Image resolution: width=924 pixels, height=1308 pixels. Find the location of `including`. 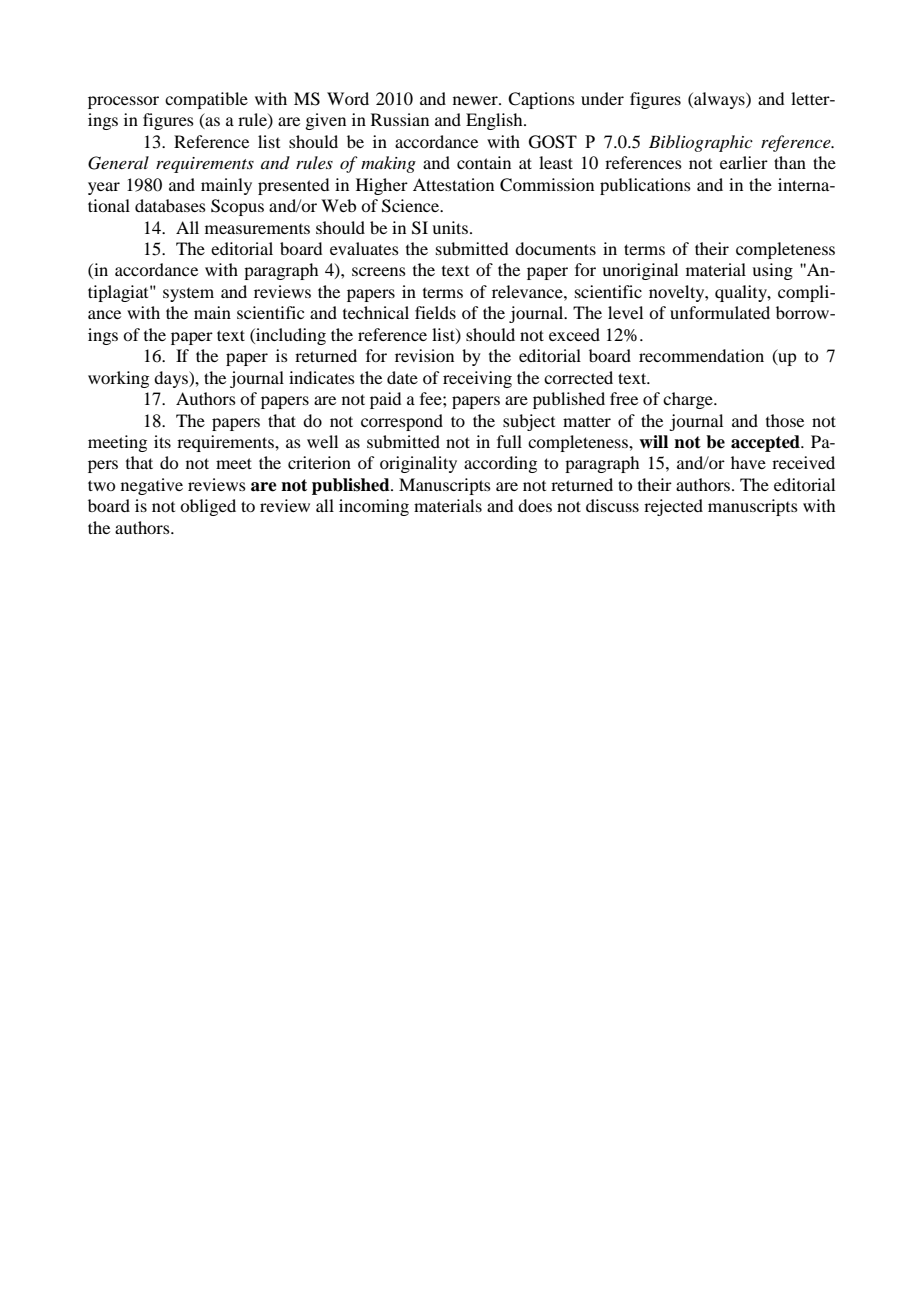

including is located at coordinates (290, 336).
